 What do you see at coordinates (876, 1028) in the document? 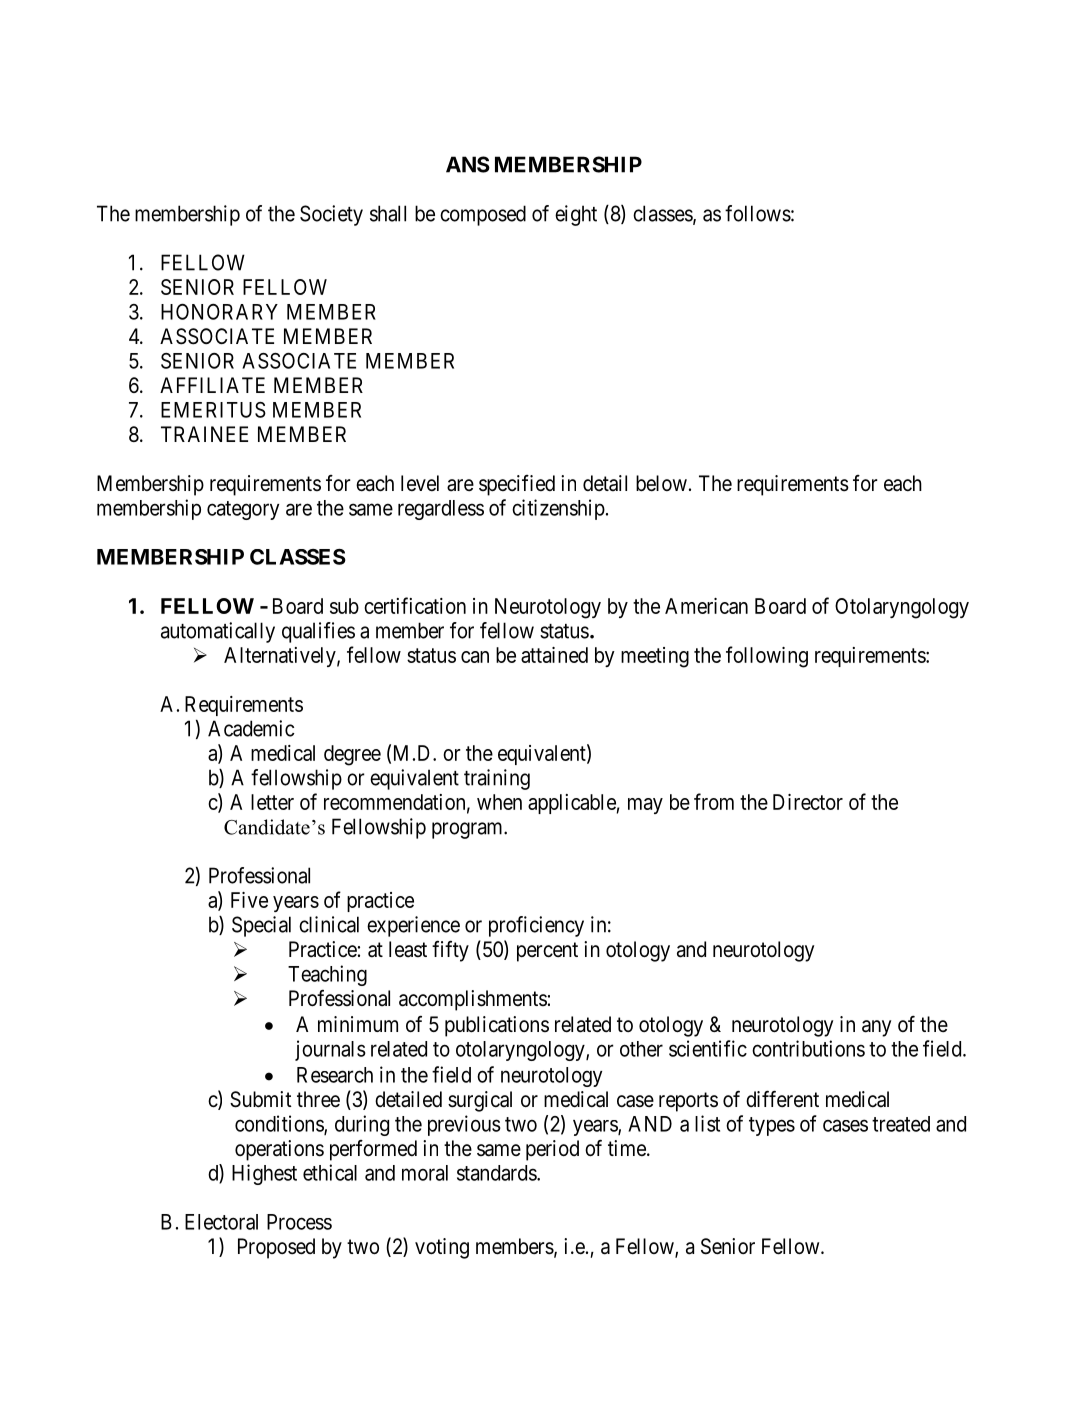
I see `any` at bounding box center [876, 1028].
